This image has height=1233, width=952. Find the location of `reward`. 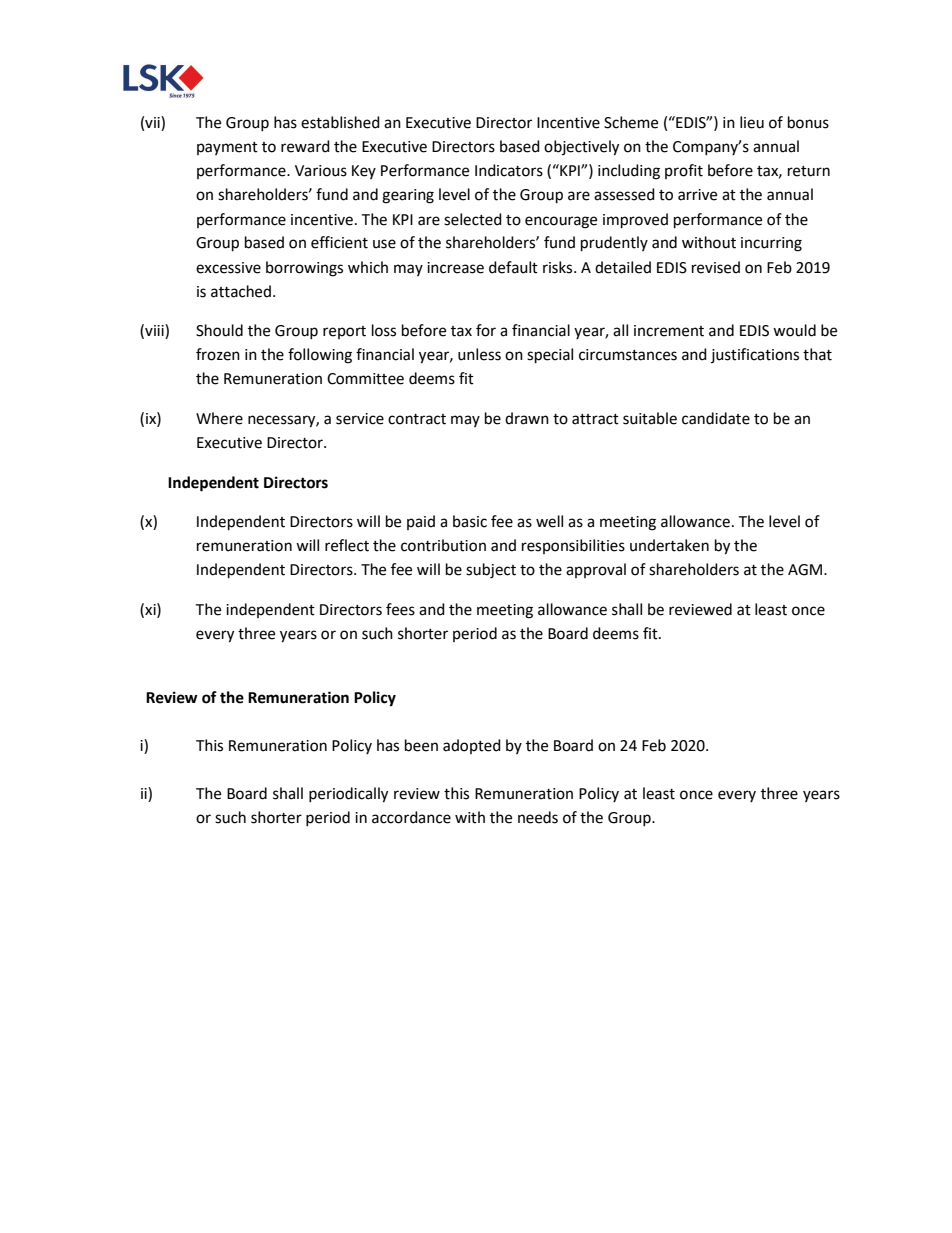

reward is located at coordinates (305, 146).
